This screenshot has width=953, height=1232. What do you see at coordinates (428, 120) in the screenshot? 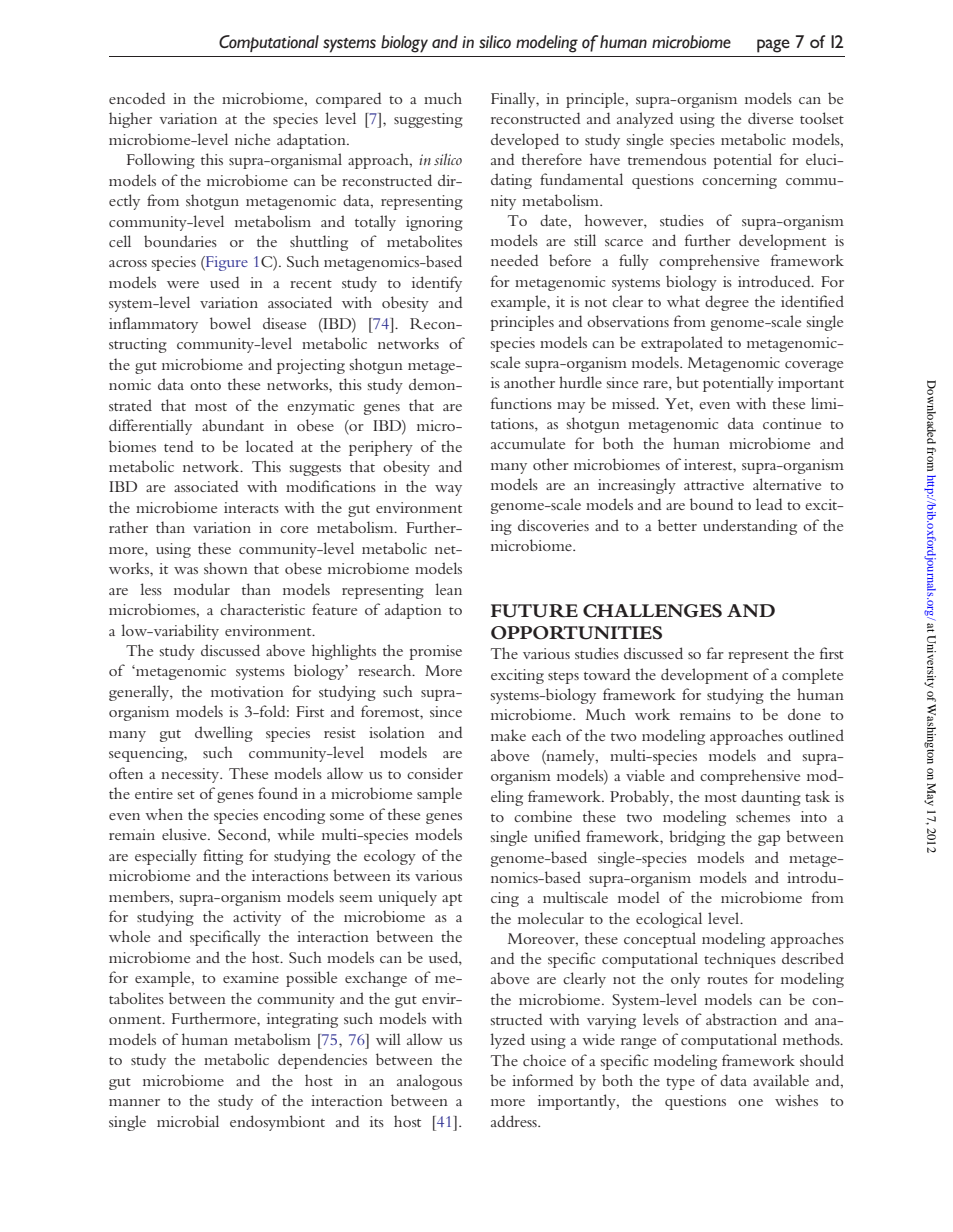
I see `suggesting` at bounding box center [428, 120].
